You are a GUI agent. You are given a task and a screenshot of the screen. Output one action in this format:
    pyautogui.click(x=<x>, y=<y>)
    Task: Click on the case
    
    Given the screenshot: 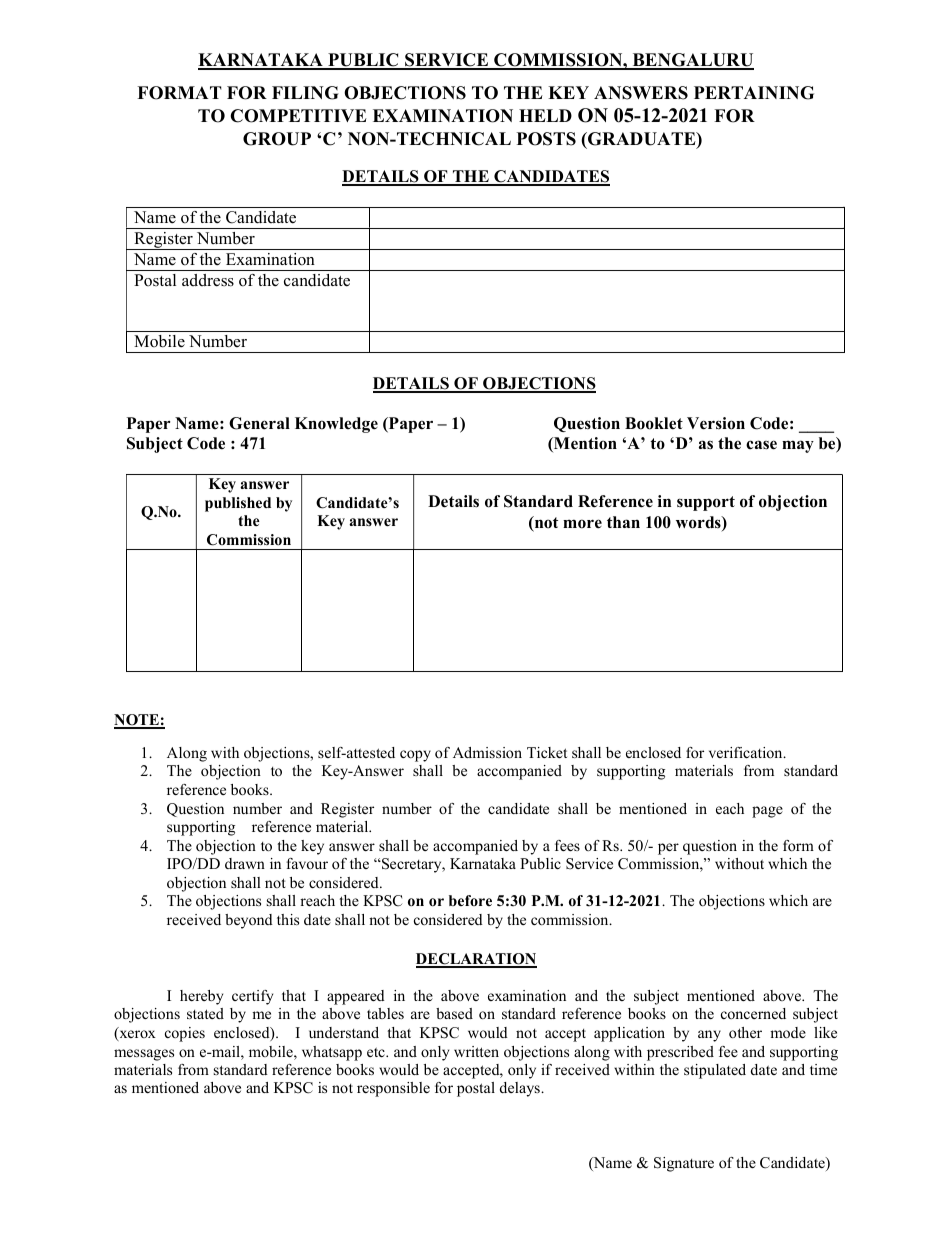 What is the action you would take?
    pyautogui.click(x=761, y=445)
